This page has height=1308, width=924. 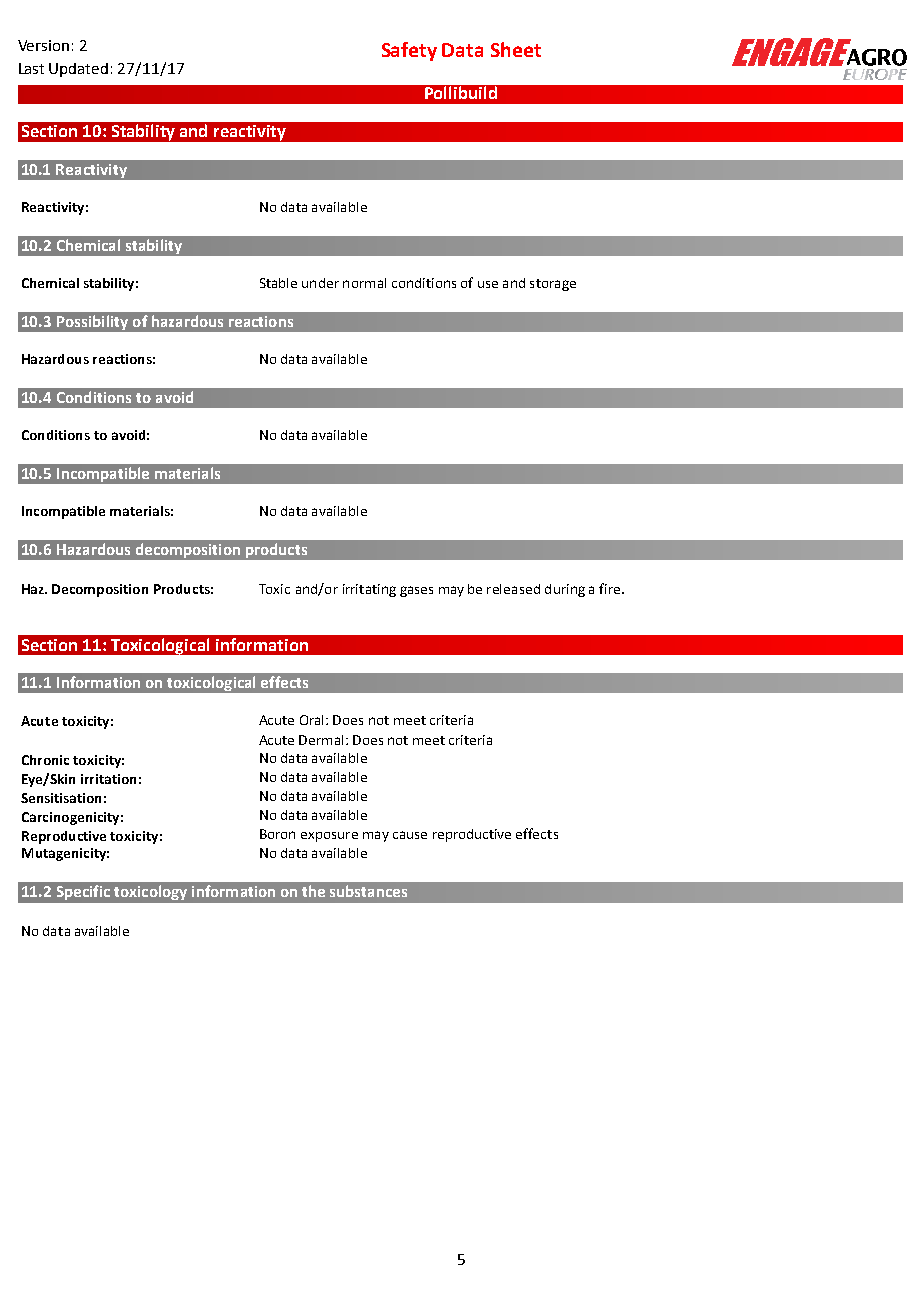 What do you see at coordinates (513, 589) in the page?
I see `released` at bounding box center [513, 589].
